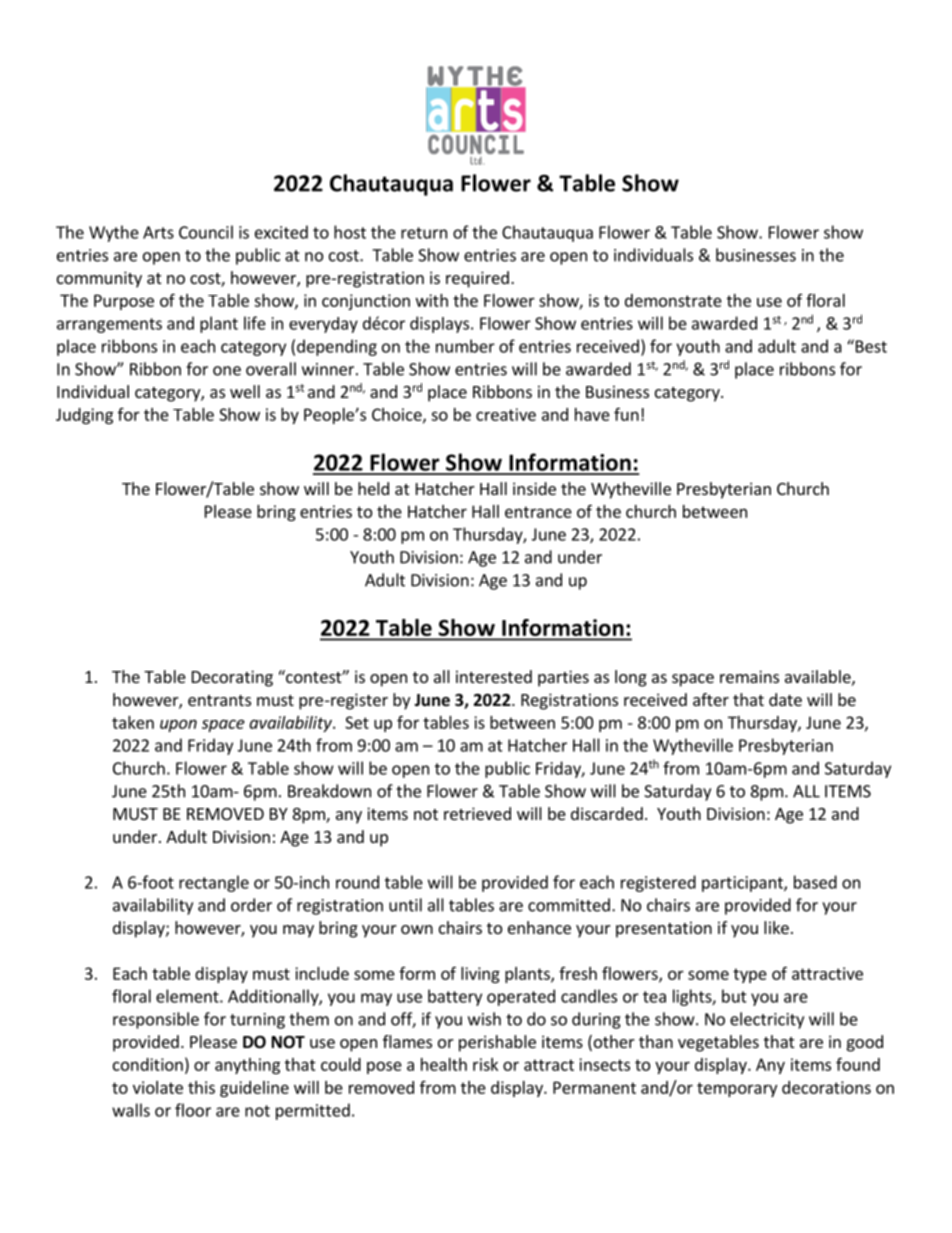 This document has height=1233, width=952. I want to click on inside, so click(534, 488).
